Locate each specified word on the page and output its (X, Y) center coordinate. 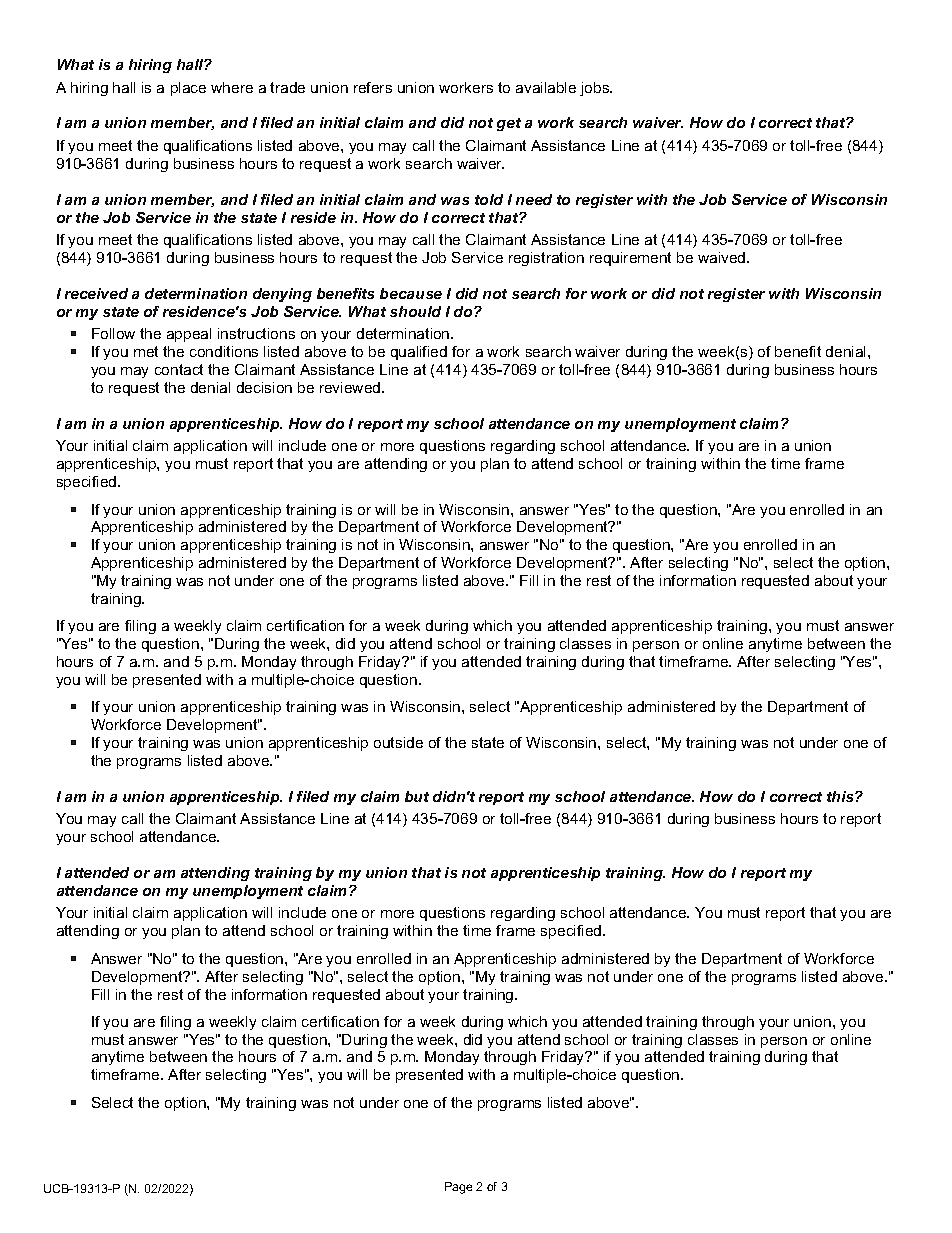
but (417, 796)
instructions (256, 333)
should (415, 311)
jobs (596, 89)
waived (723, 257)
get (509, 124)
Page (458, 1188)
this (841, 796)
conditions (224, 351)
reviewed (351, 387)
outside (398, 742)
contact (179, 369)
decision (264, 387)
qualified (419, 353)
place (188, 89)
